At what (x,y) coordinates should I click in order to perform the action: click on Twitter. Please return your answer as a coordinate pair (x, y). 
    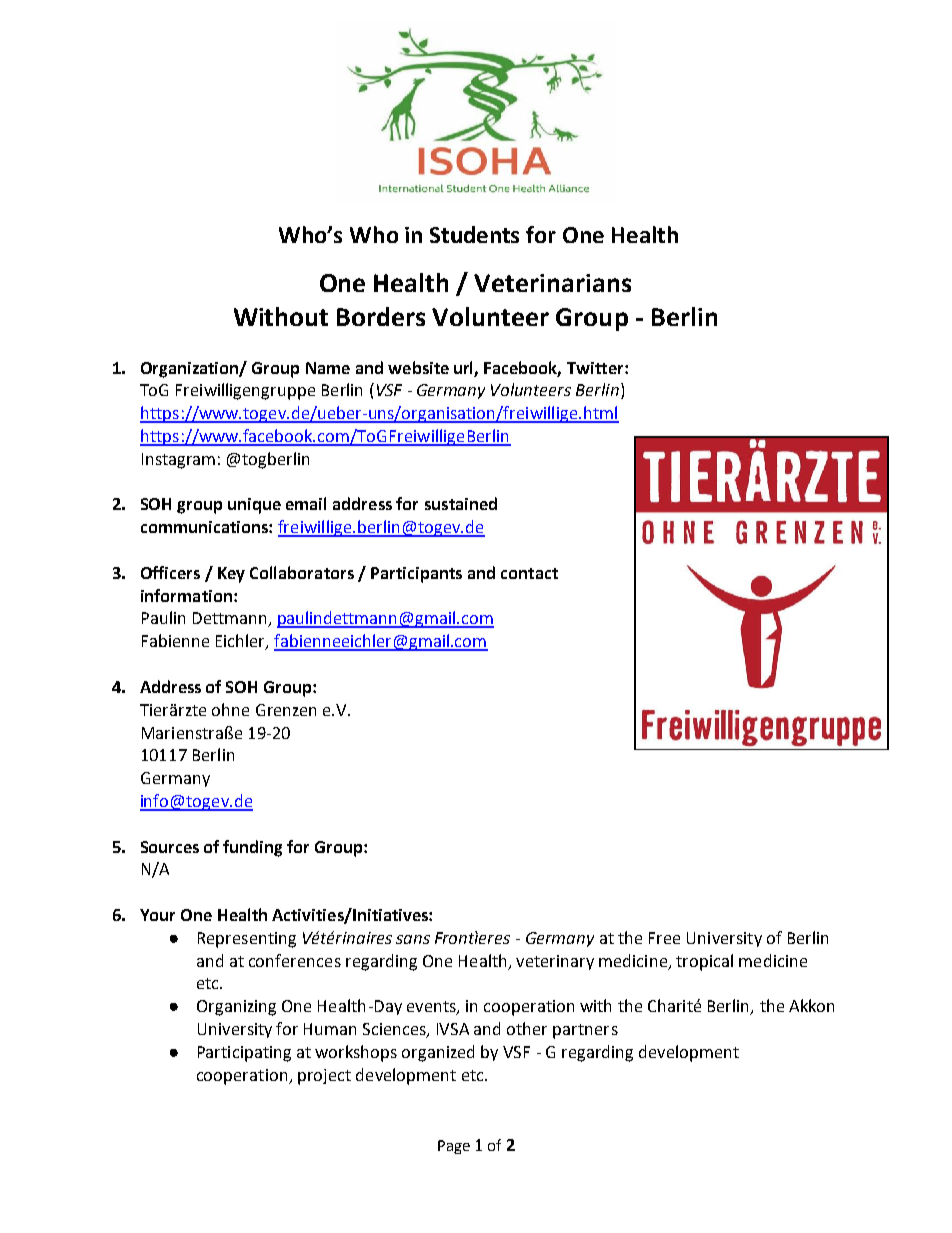
    Looking at the image, I should click on (596, 368).
